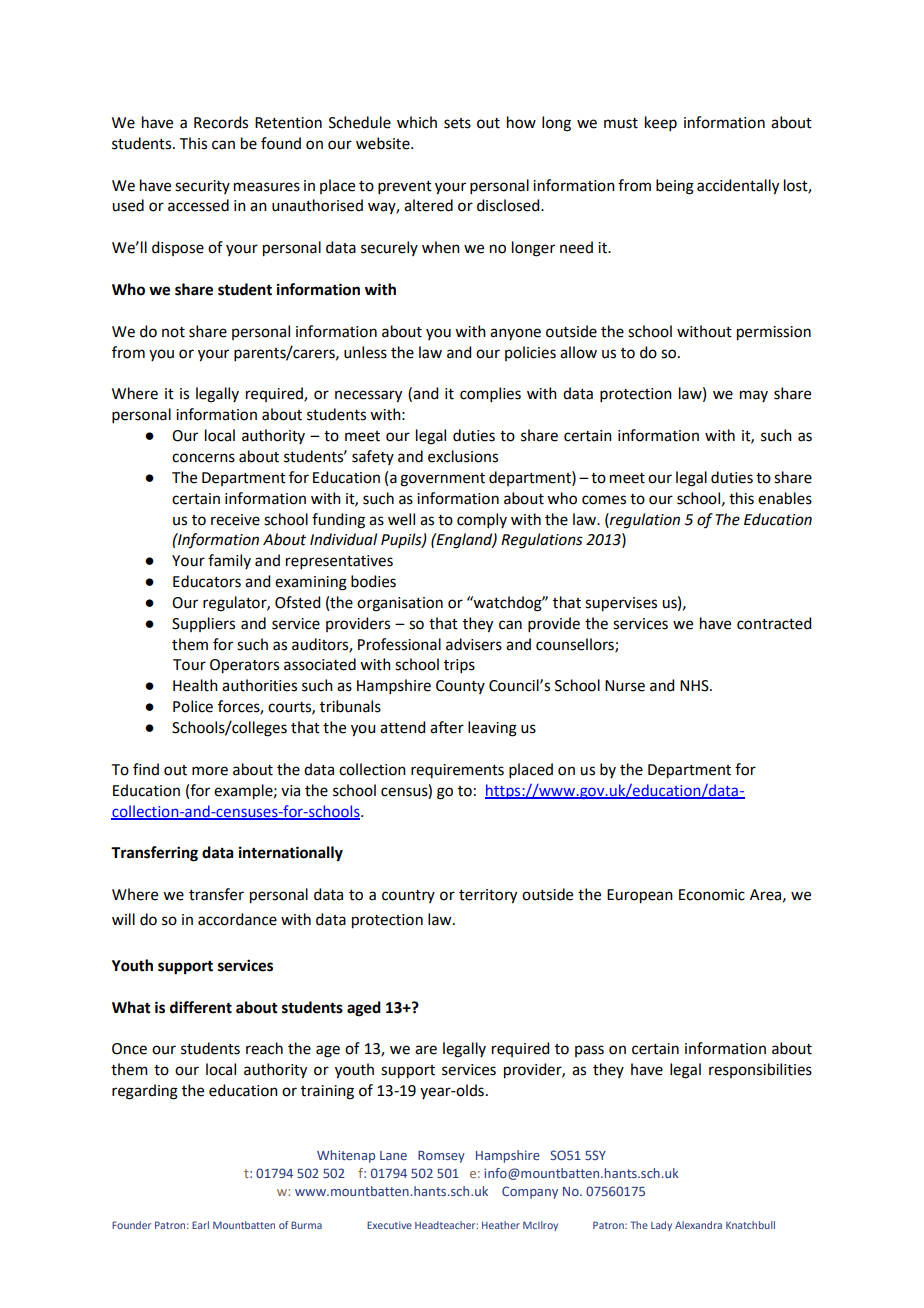 The width and height of the image is (924, 1308). What do you see at coordinates (675, 187) in the image?
I see `being` at bounding box center [675, 187].
